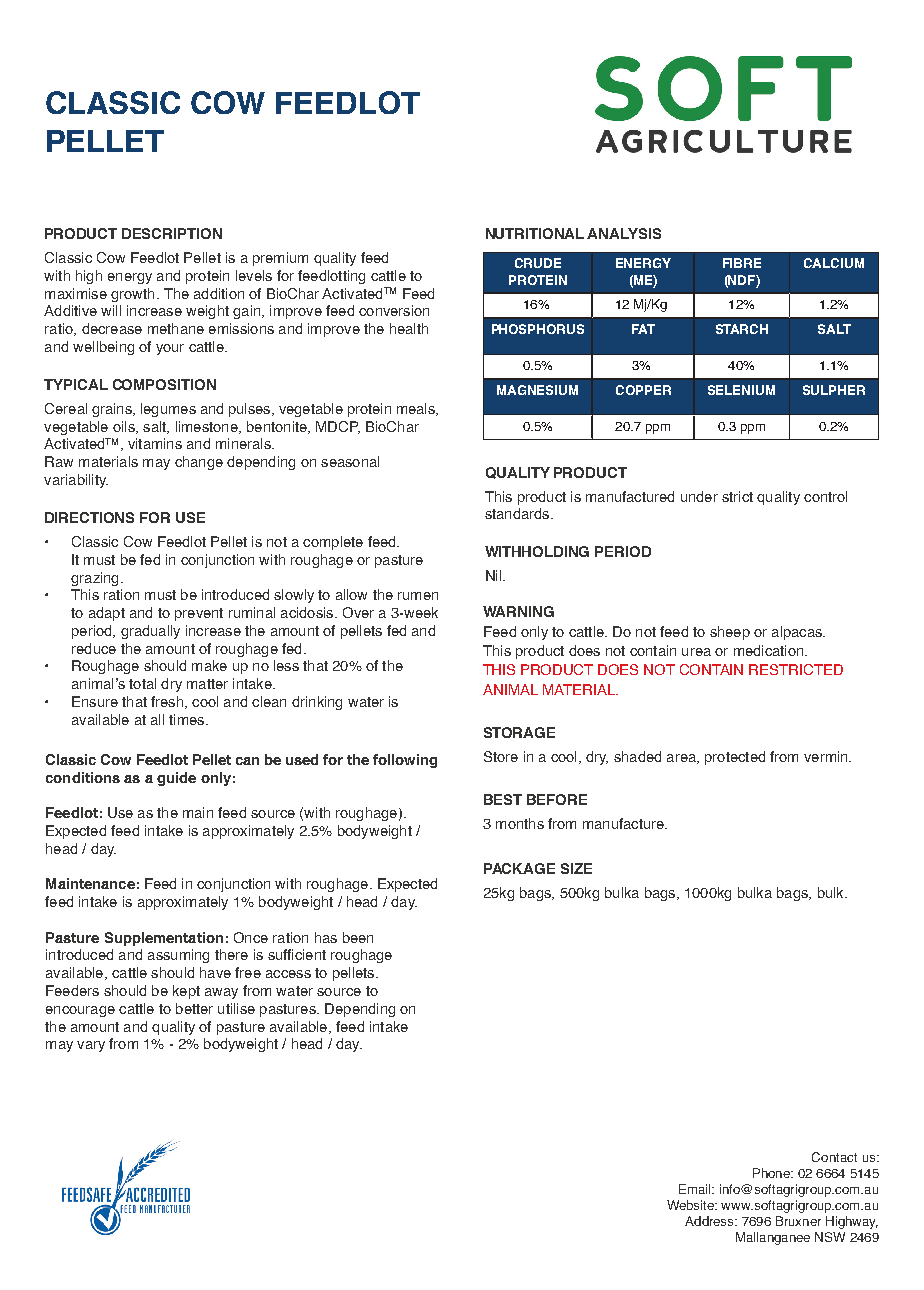 The width and height of the document is (924, 1290). What do you see at coordinates (358, 937) in the document?
I see `been` at bounding box center [358, 937].
